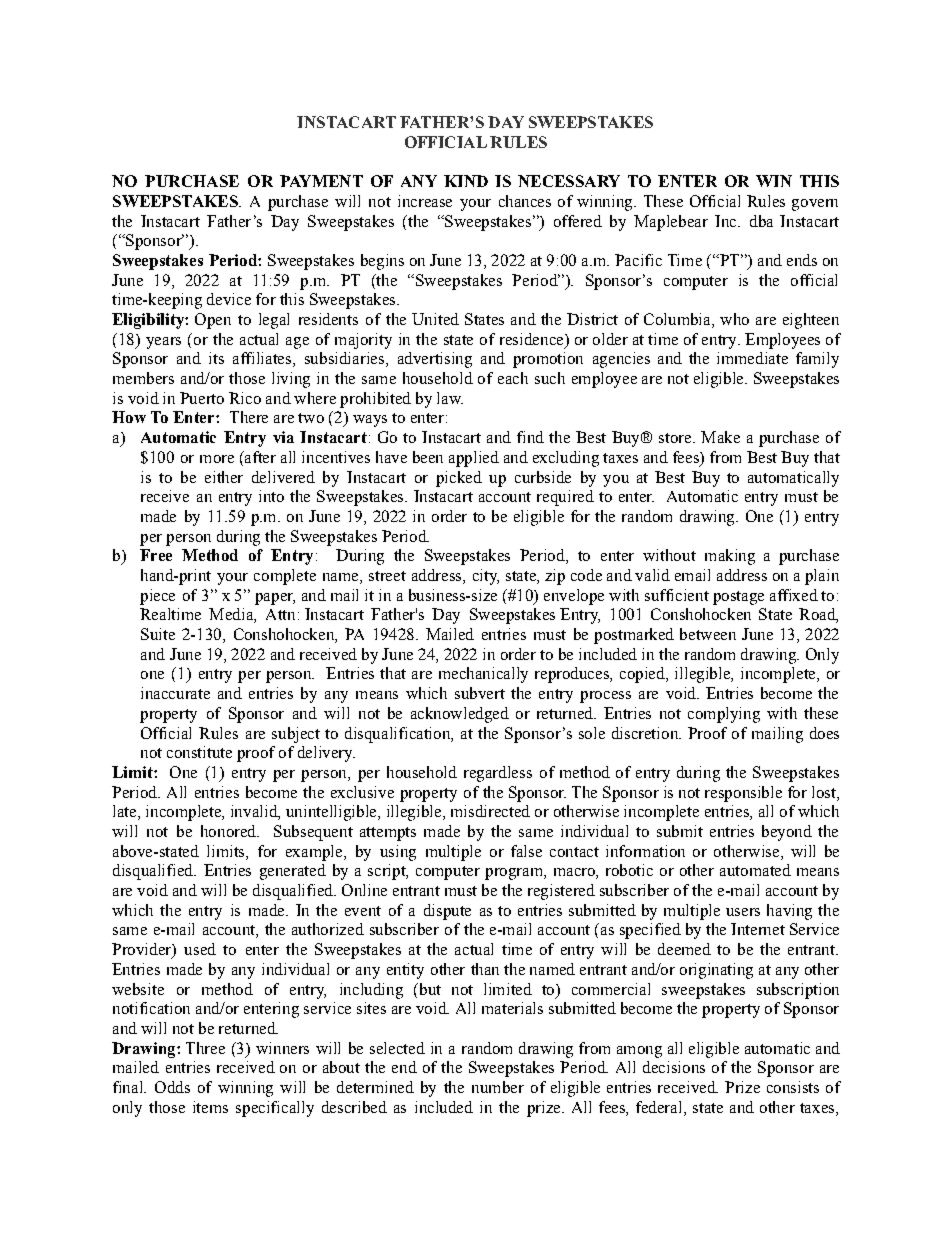  Describe the element at coordinates (172, 1087) in the screenshot. I see `Odds` at that location.
